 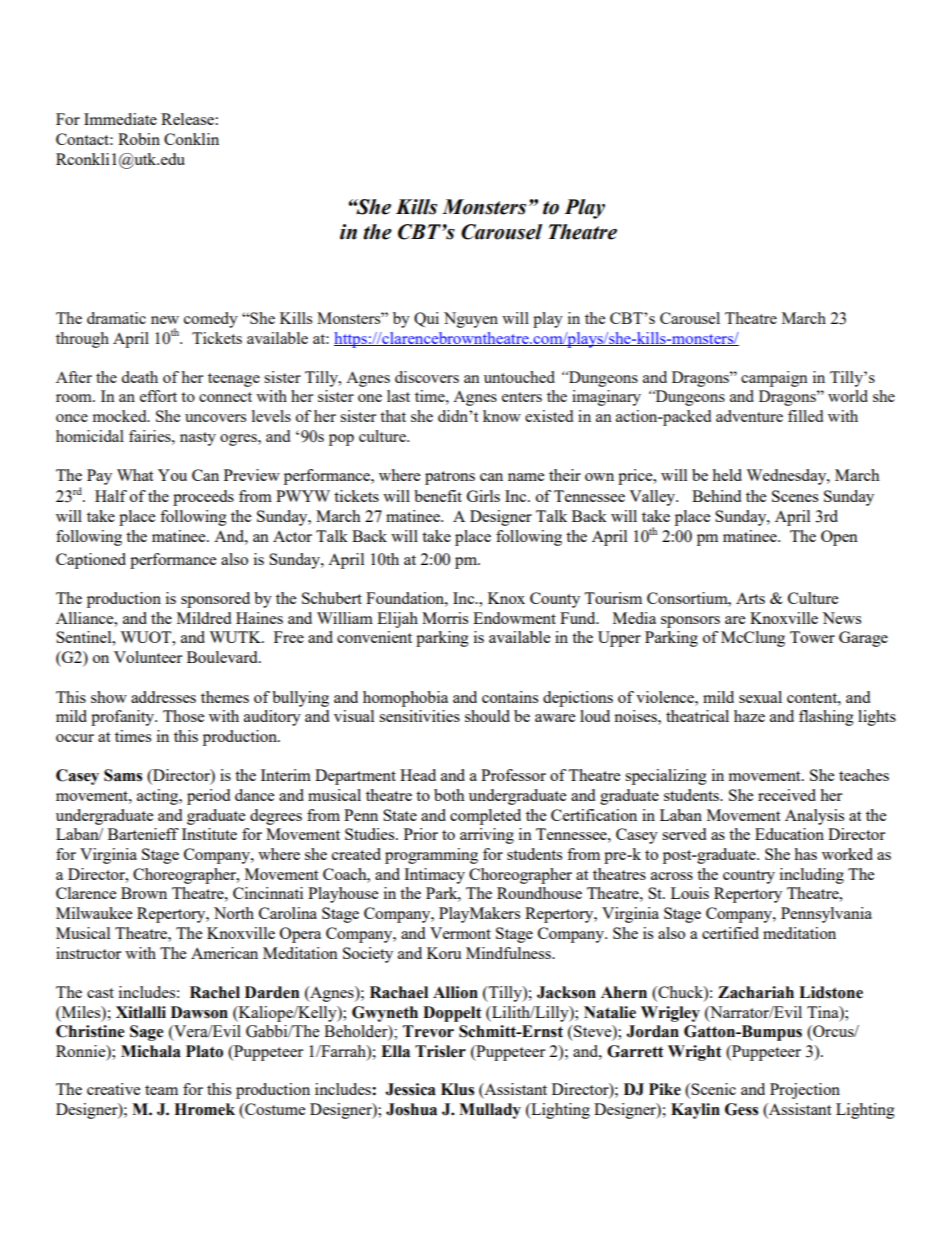 What do you see at coordinates (471, 320) in the page?
I see `Nguyen` at bounding box center [471, 320].
